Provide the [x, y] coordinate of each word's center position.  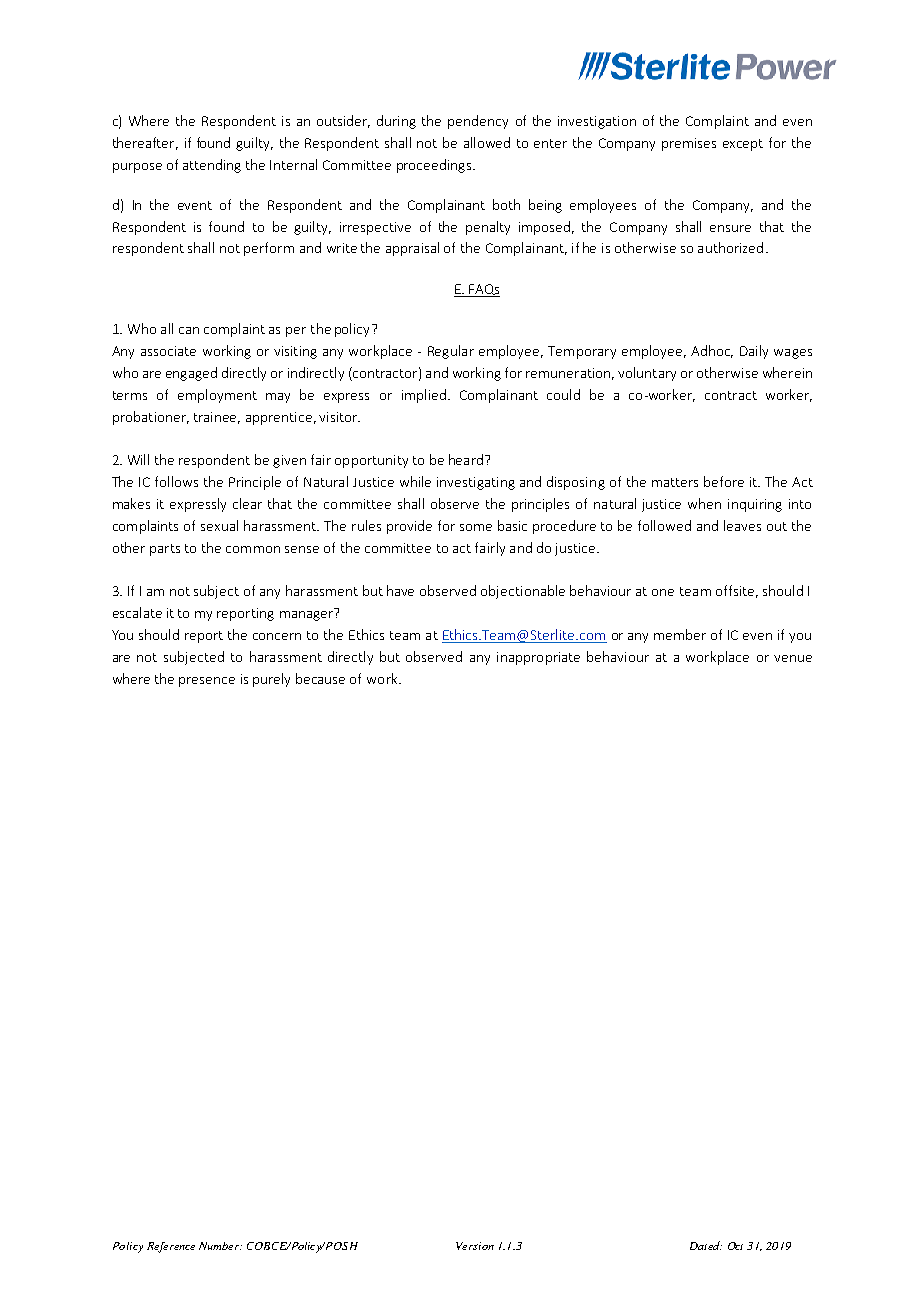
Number [220, 1246]
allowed [487, 142]
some [476, 527]
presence [207, 682]
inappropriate [538, 658]
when [704, 503]
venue [793, 658]
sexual [219, 525]
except [743, 145]
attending [212, 166]
